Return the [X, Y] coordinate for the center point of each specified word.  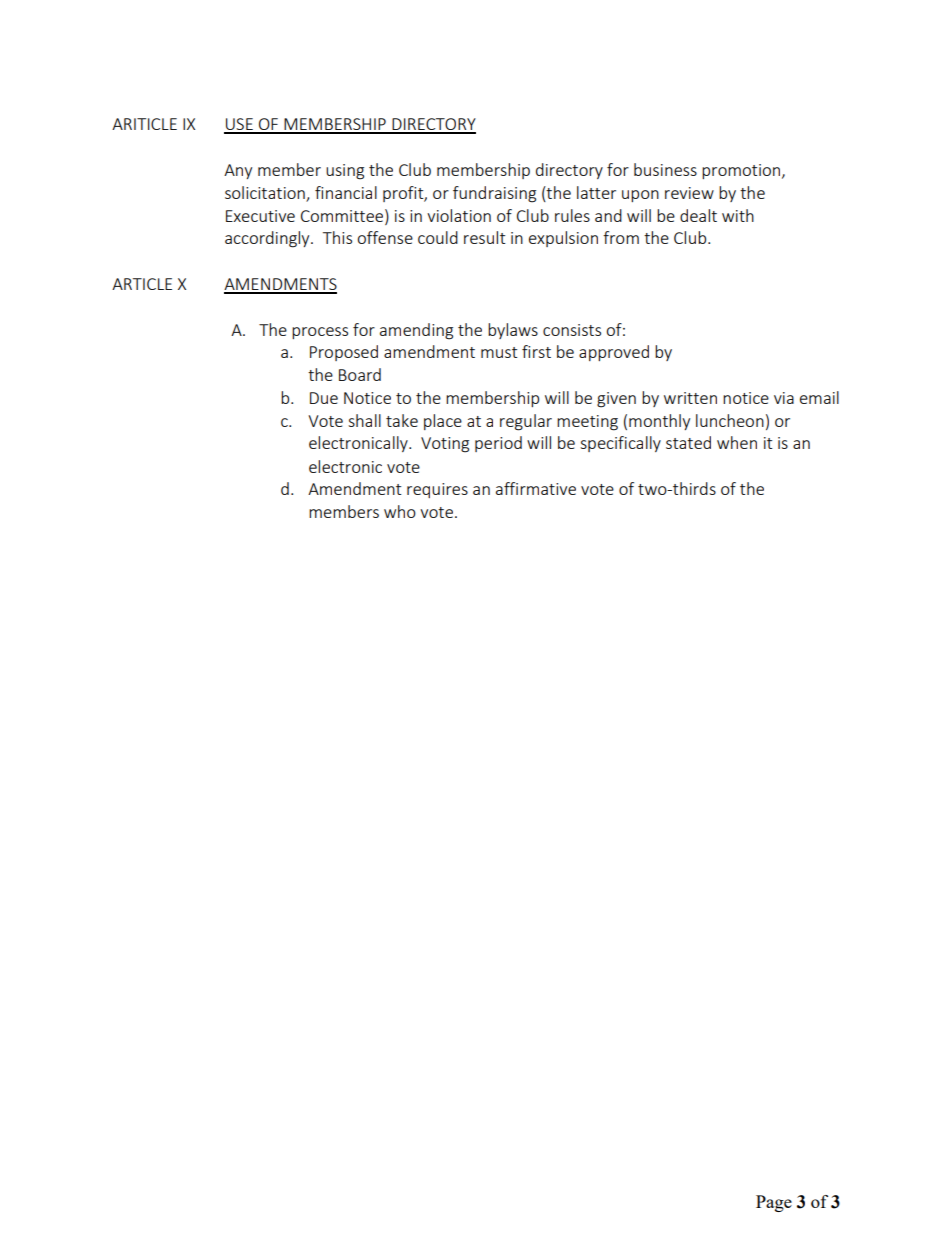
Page [774, 1203]
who [400, 511]
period [498, 444]
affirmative [536, 488]
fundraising [494, 194]
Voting [445, 445]
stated [688, 442]
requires [437, 490]
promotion [742, 171]
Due [324, 398]
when [737, 442]
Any [238, 171]
